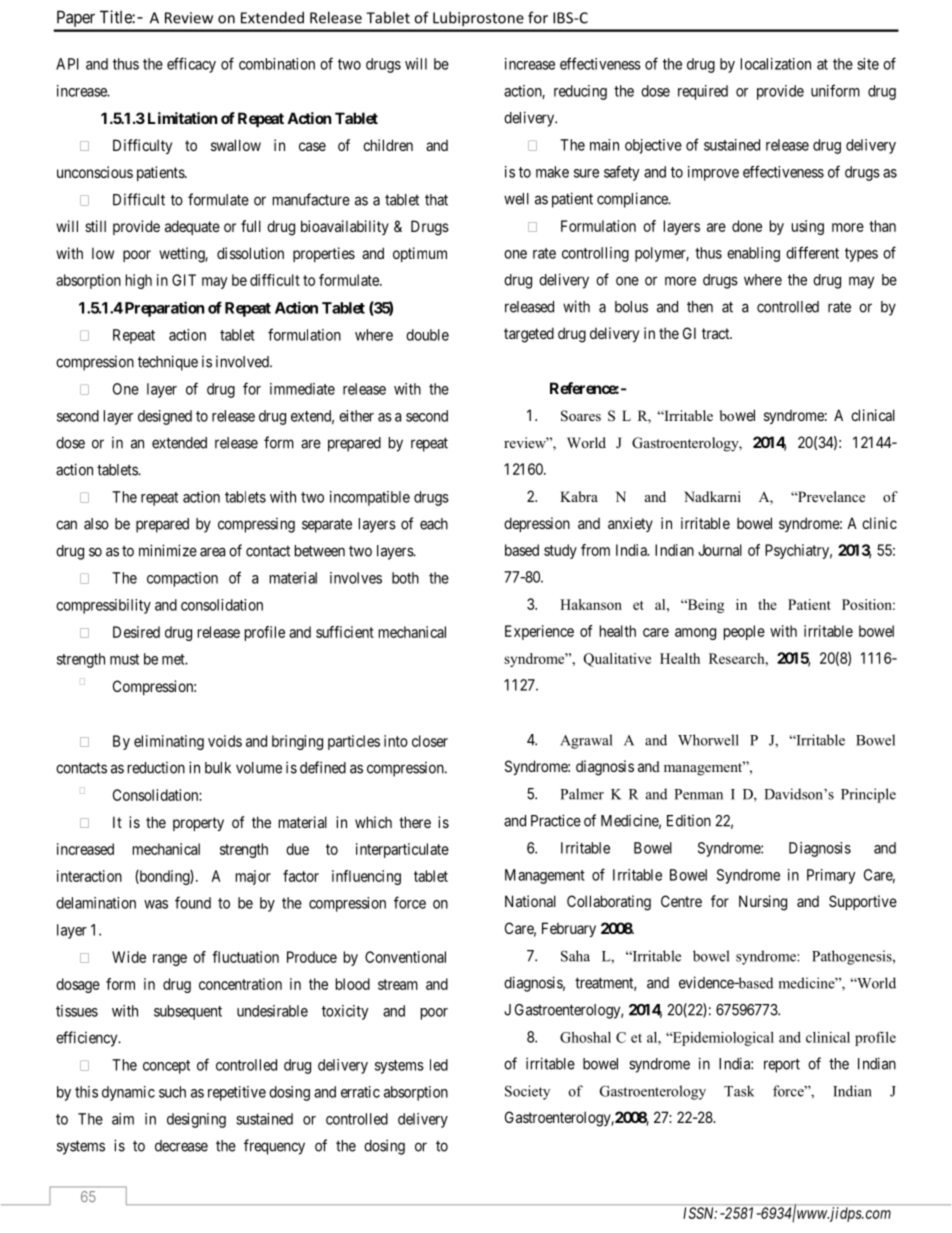  I want to click on closer, so click(430, 741).
